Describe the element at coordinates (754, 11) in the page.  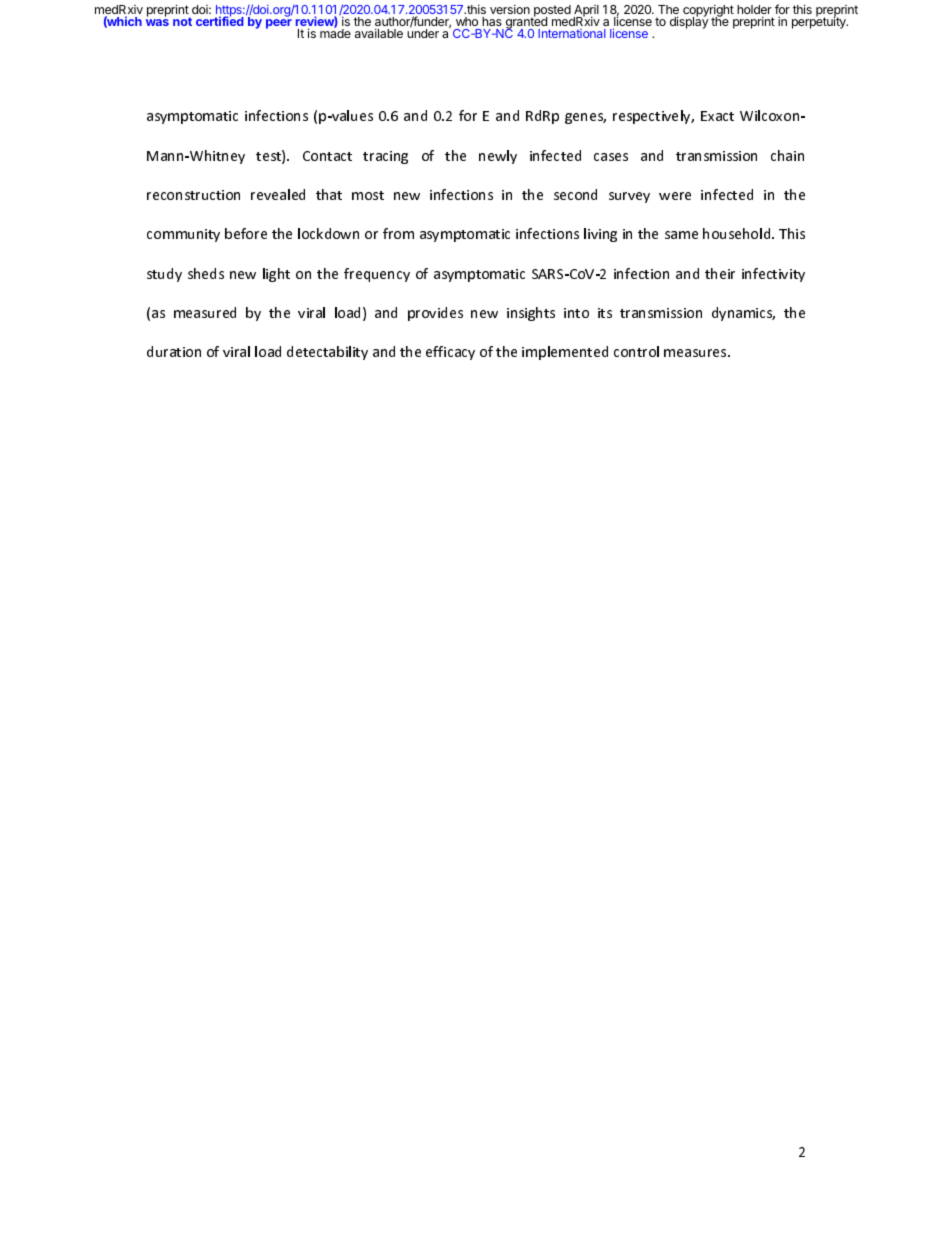
I see `holder` at that location.
